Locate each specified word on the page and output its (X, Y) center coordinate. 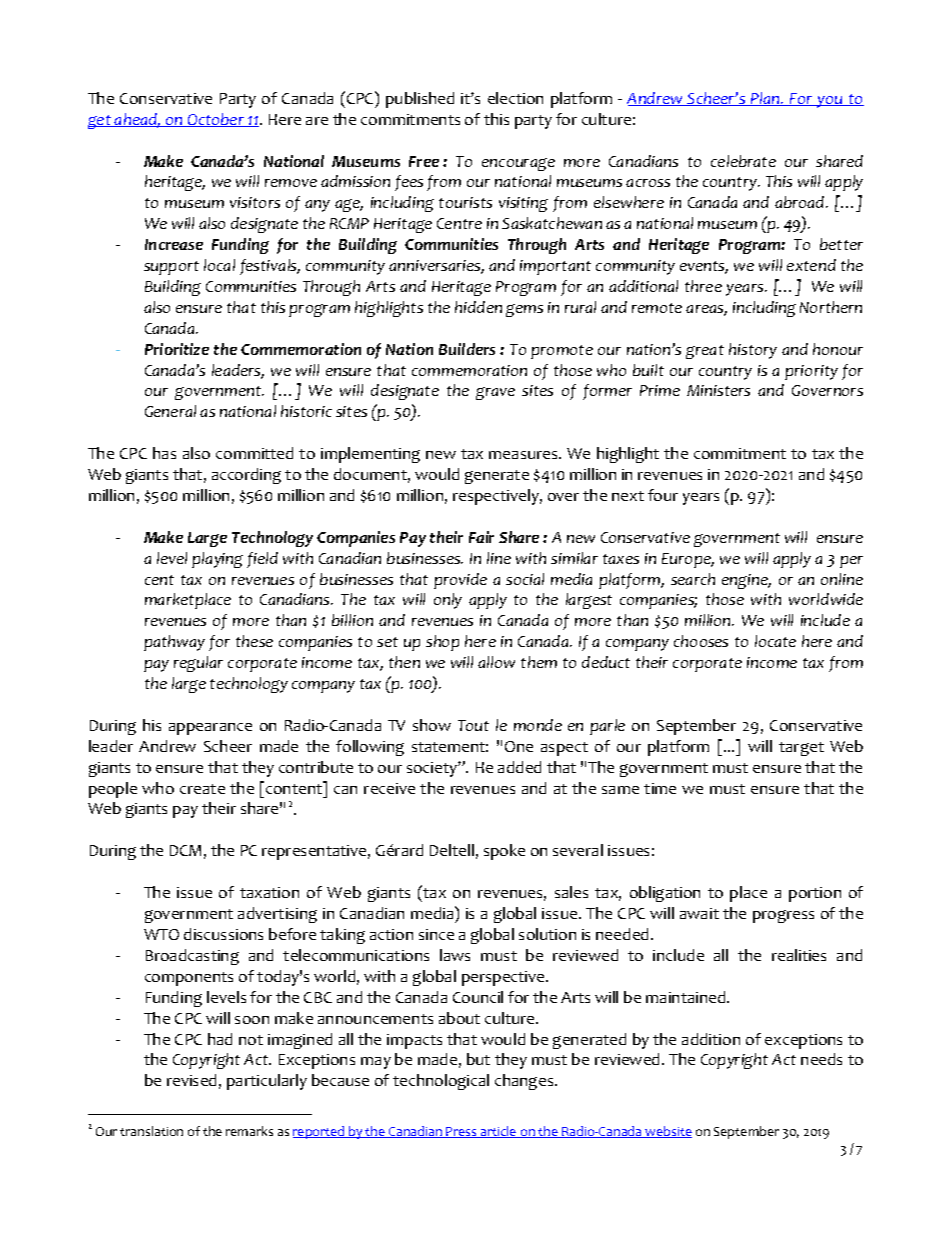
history (753, 351)
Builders (467, 349)
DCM (185, 850)
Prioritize (177, 349)
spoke (504, 852)
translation (151, 1131)
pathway (174, 643)
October (216, 120)
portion (815, 894)
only (448, 601)
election (515, 98)
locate (775, 641)
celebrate (743, 161)
